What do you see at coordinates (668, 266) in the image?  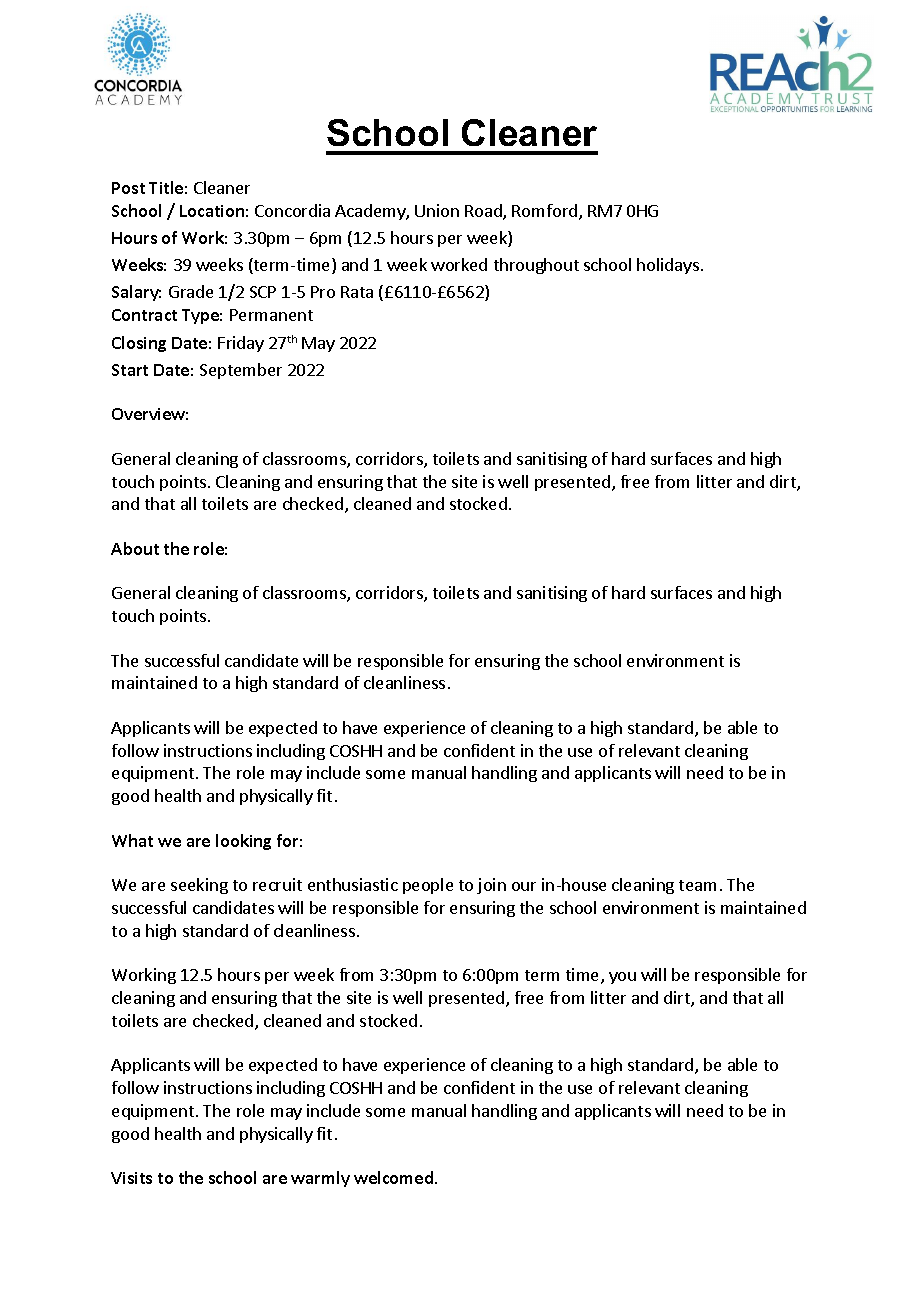 I see `holidays` at bounding box center [668, 266].
